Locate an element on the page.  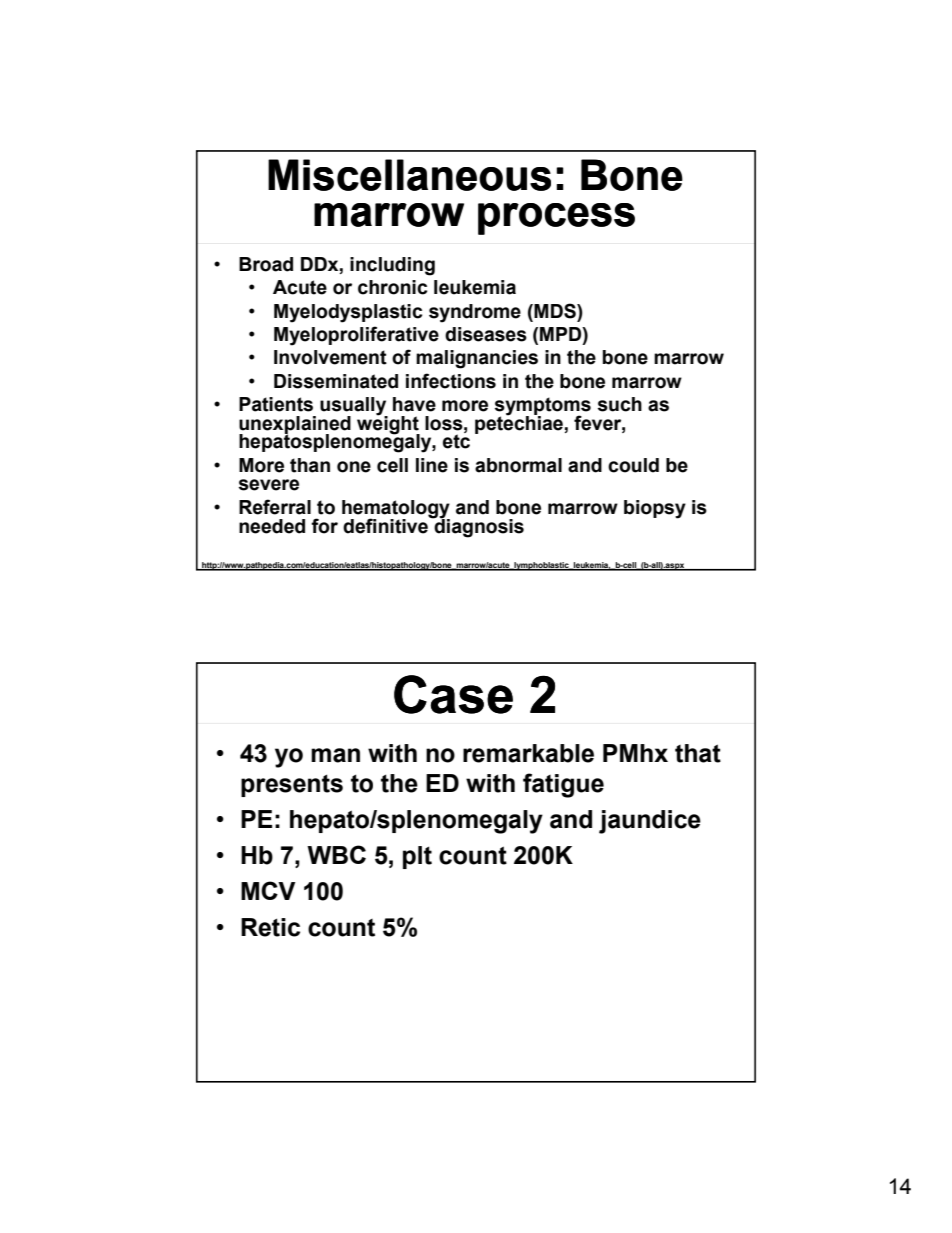
Broad is located at coordinates (266, 264).
